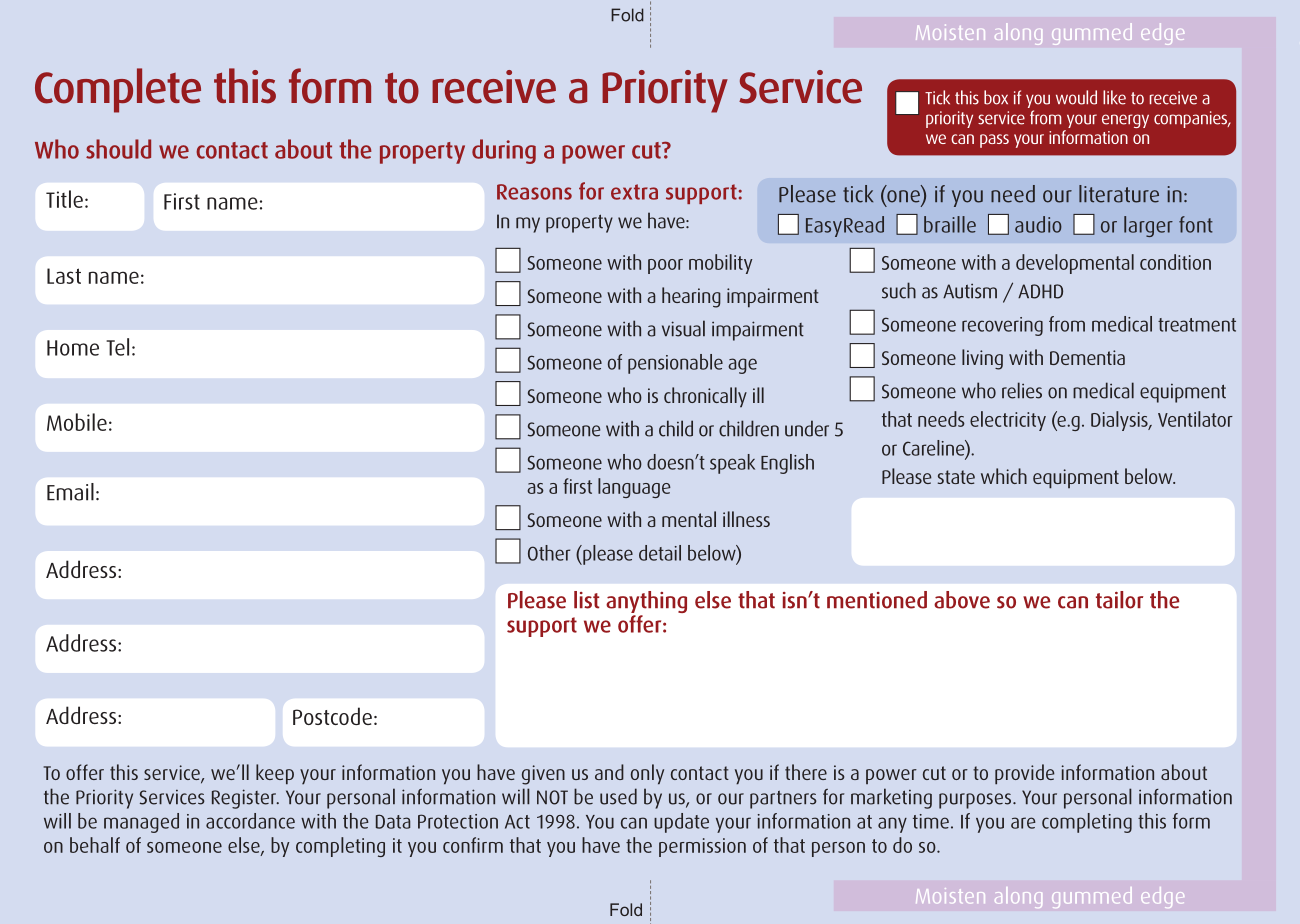 This page has height=924, width=1300. What do you see at coordinates (504, 151) in the page?
I see `during` at bounding box center [504, 151].
